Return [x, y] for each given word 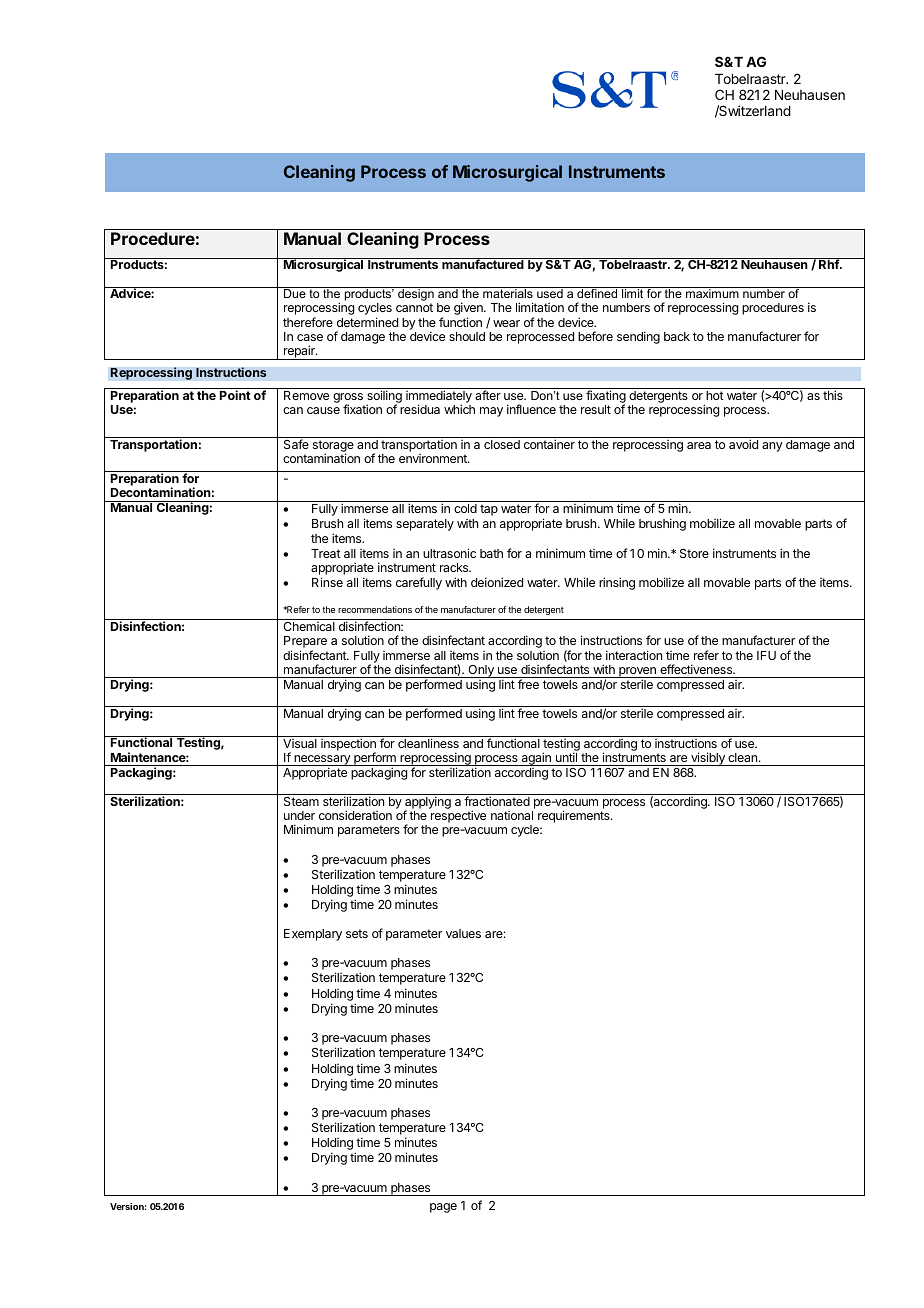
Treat [326, 553]
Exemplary [313, 935]
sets [357, 933]
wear [506, 323]
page [443, 1208]
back [677, 336]
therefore [308, 322]
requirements [575, 816]
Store [694, 553]
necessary [322, 760]
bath [491, 553]
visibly [708, 759]
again [536, 759]
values [463, 933]
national [512, 815]
